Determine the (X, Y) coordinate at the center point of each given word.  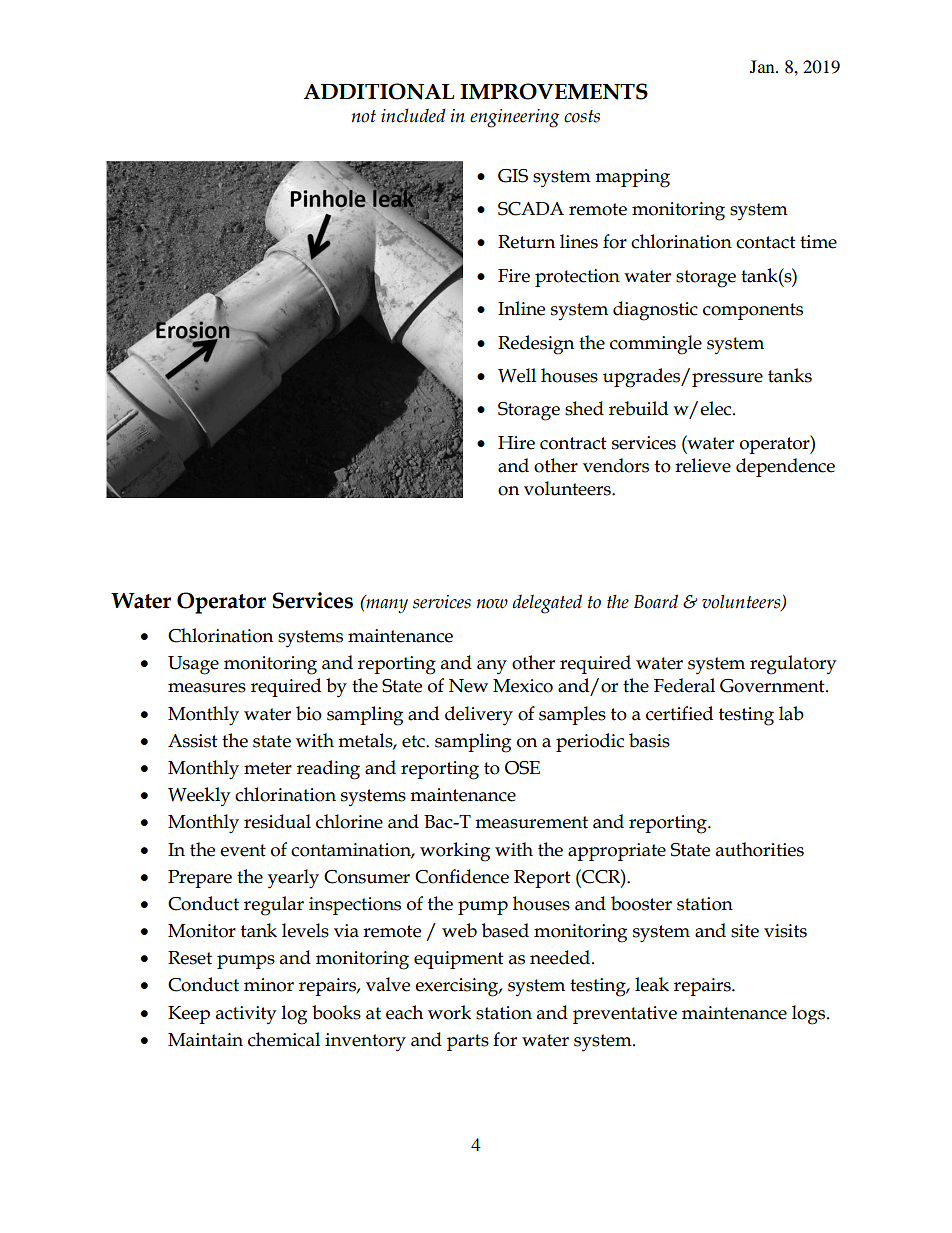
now (492, 604)
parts (468, 1042)
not (364, 116)
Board (656, 601)
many (386, 605)
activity (246, 1015)
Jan (763, 66)
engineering (515, 118)
